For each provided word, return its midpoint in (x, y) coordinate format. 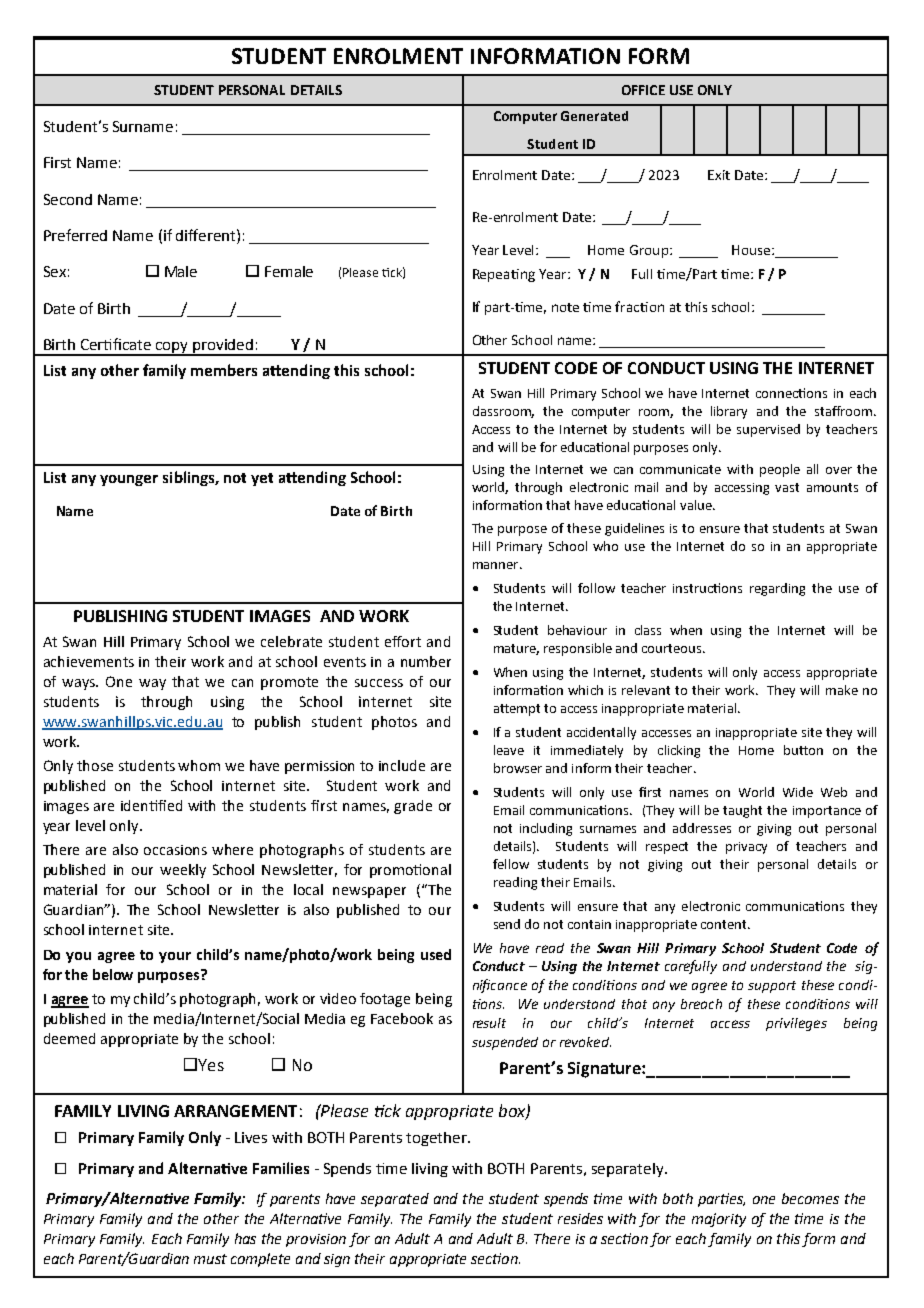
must (210, 1259)
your (175, 957)
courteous (673, 648)
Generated (594, 116)
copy (173, 349)
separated (395, 1200)
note (565, 307)
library (729, 412)
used (436, 954)
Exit (719, 175)
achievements (89, 661)
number (426, 661)
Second (68, 199)
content (725, 924)
